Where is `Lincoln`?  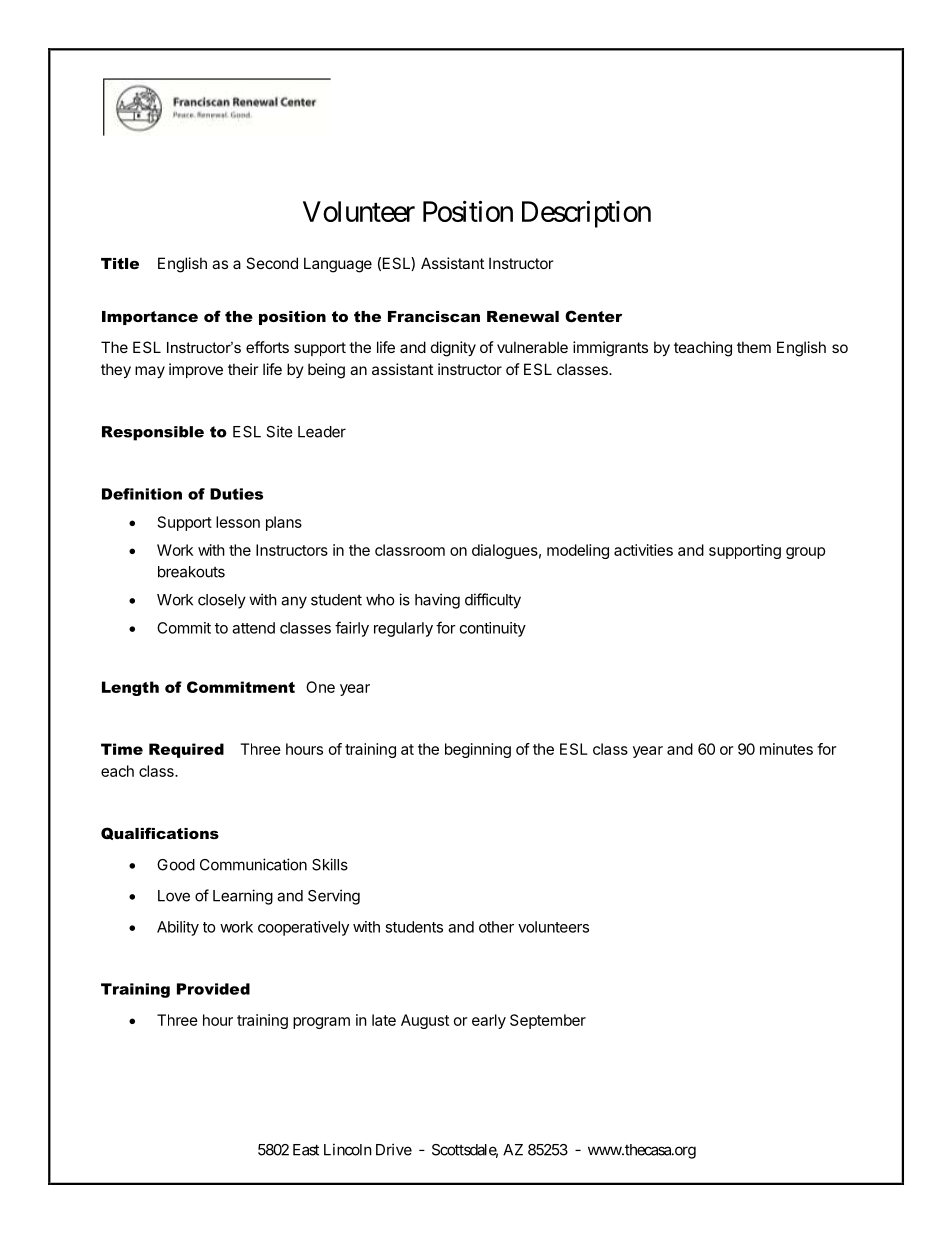 Lincoln is located at coordinates (348, 1149).
